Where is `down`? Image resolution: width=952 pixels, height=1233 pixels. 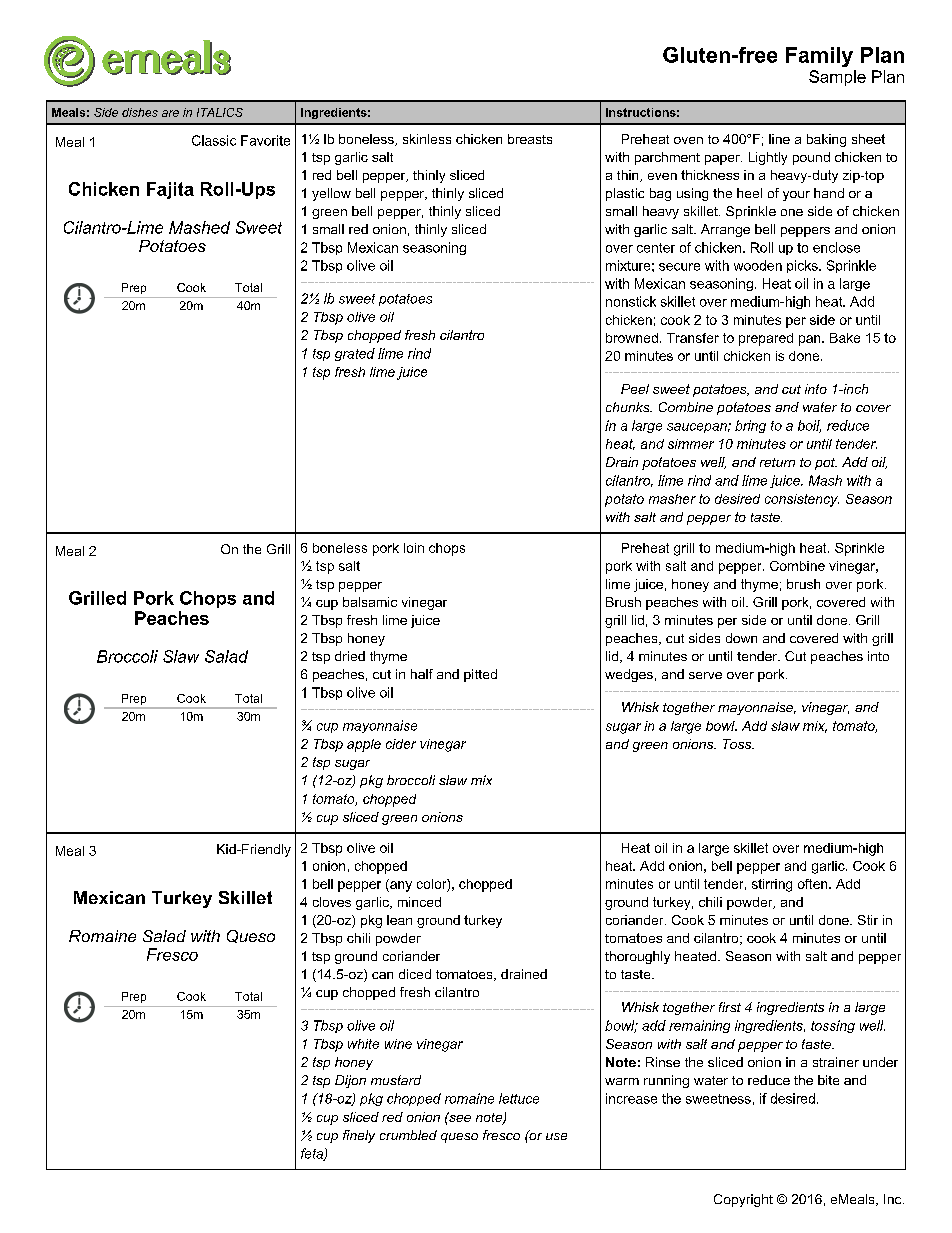
down is located at coordinates (741, 638).
